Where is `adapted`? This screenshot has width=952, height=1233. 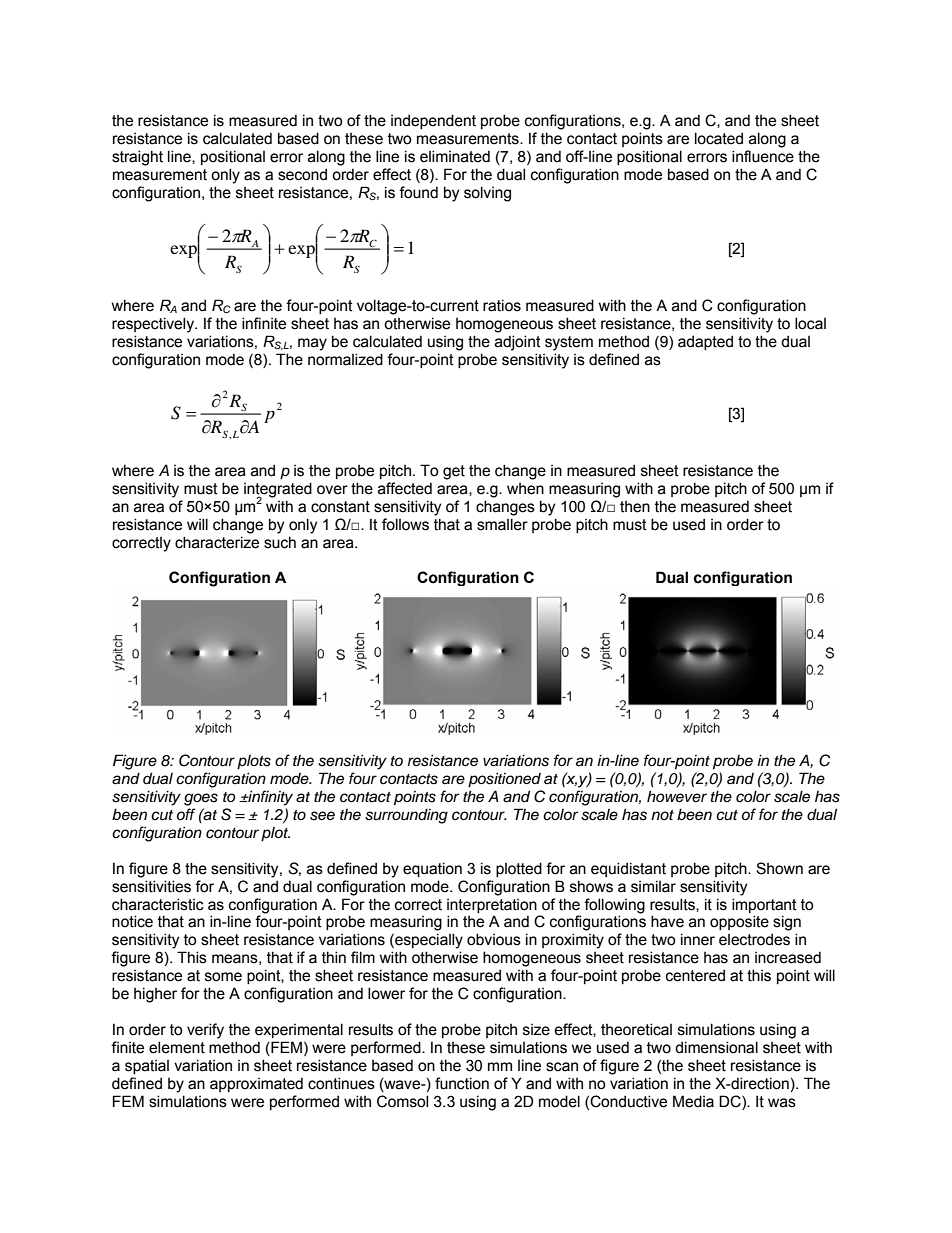
adapted is located at coordinates (705, 342).
